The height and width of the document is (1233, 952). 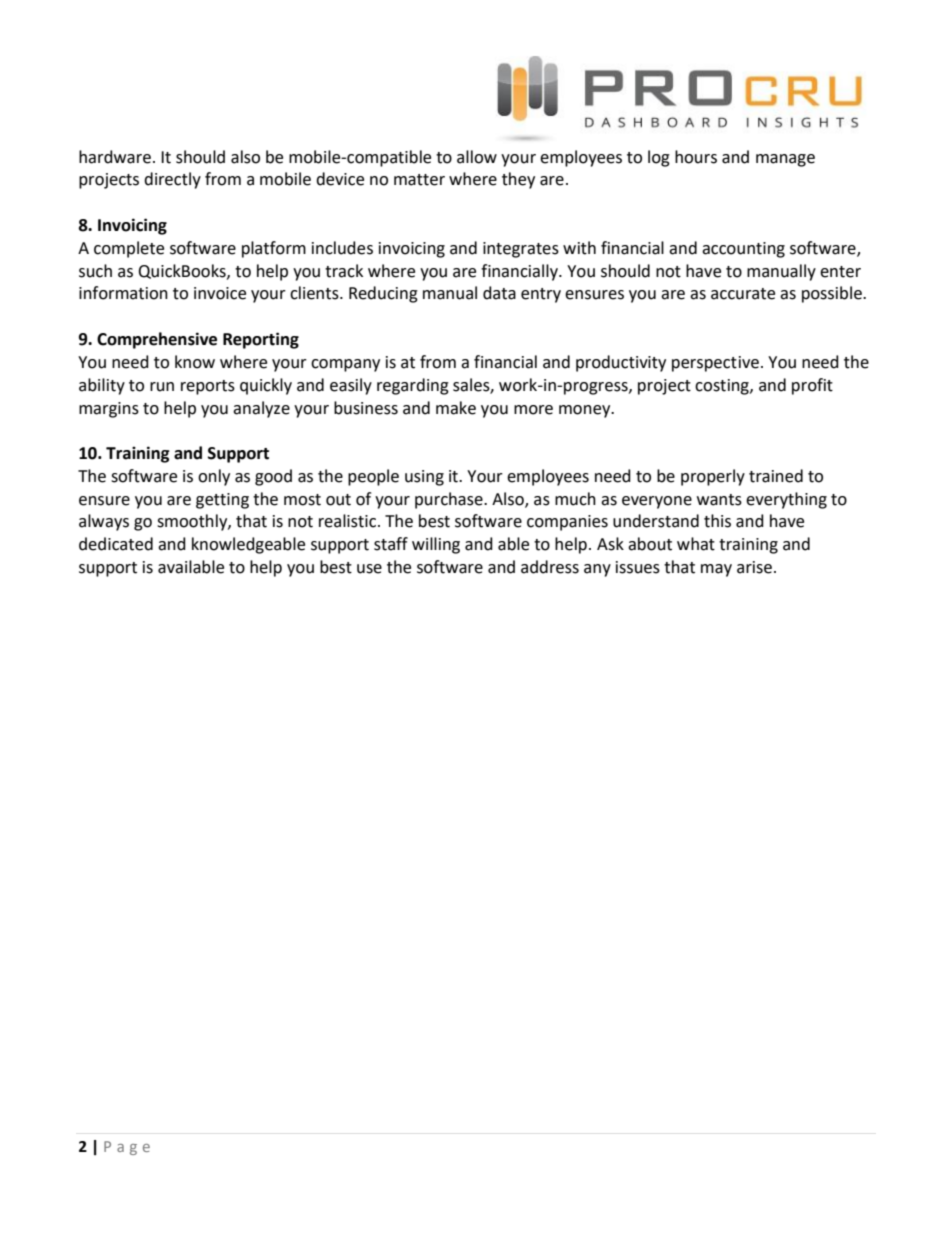 What do you see at coordinates (785, 160) in the document?
I see `manage` at bounding box center [785, 160].
